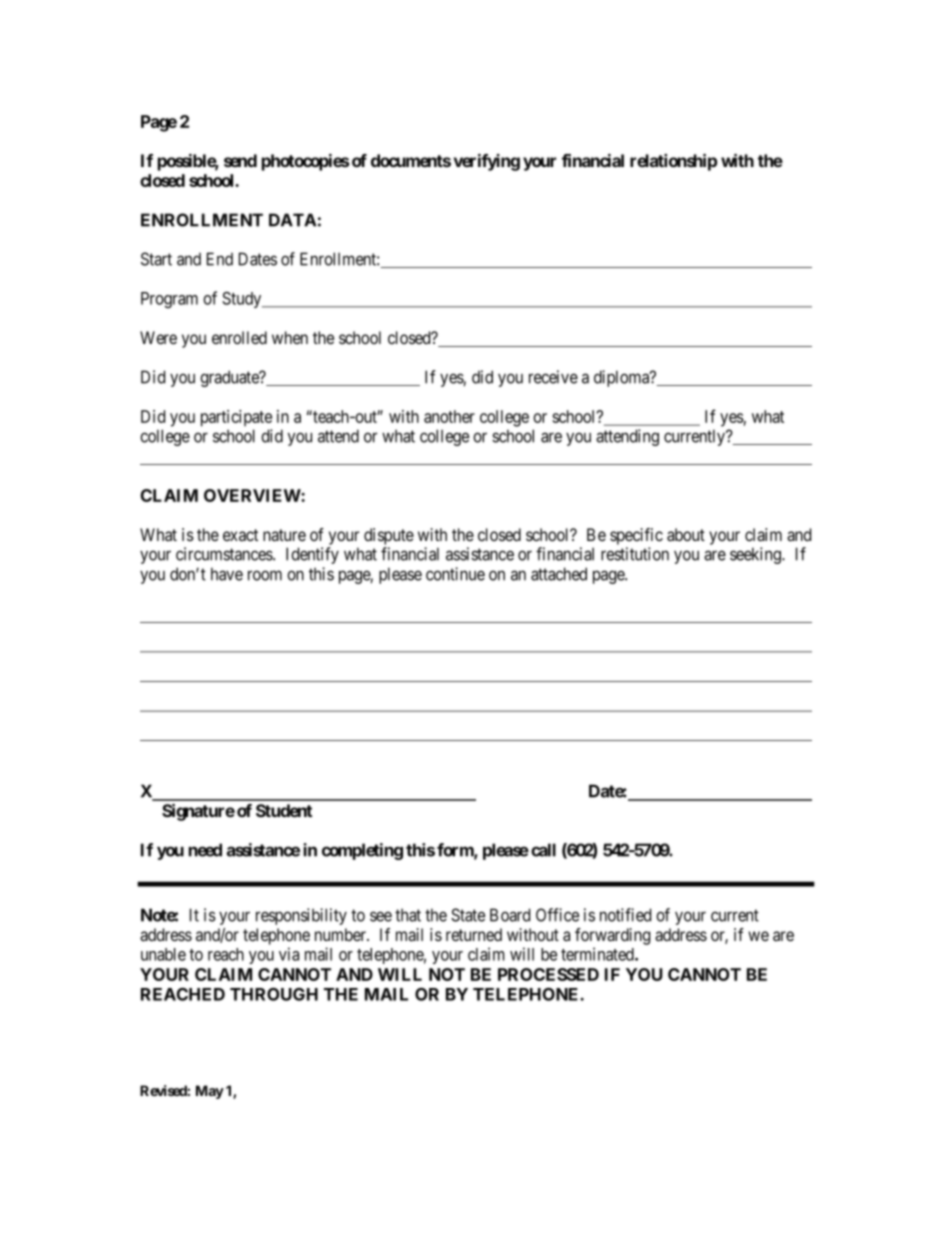 The height and width of the page is (1233, 952). I want to click on notified, so click(625, 915).
